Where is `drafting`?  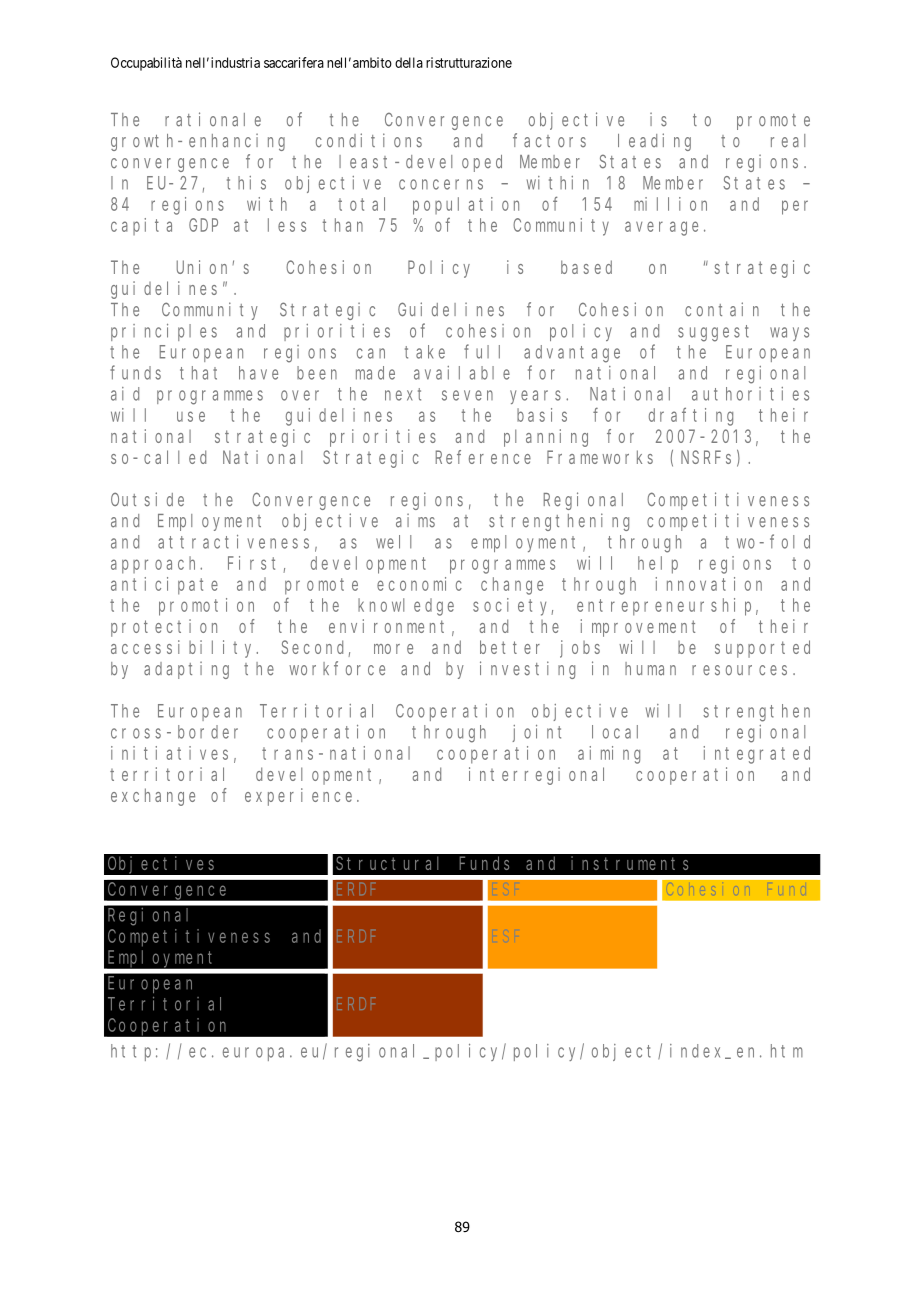 drafting is located at coordinates (691, 416).
